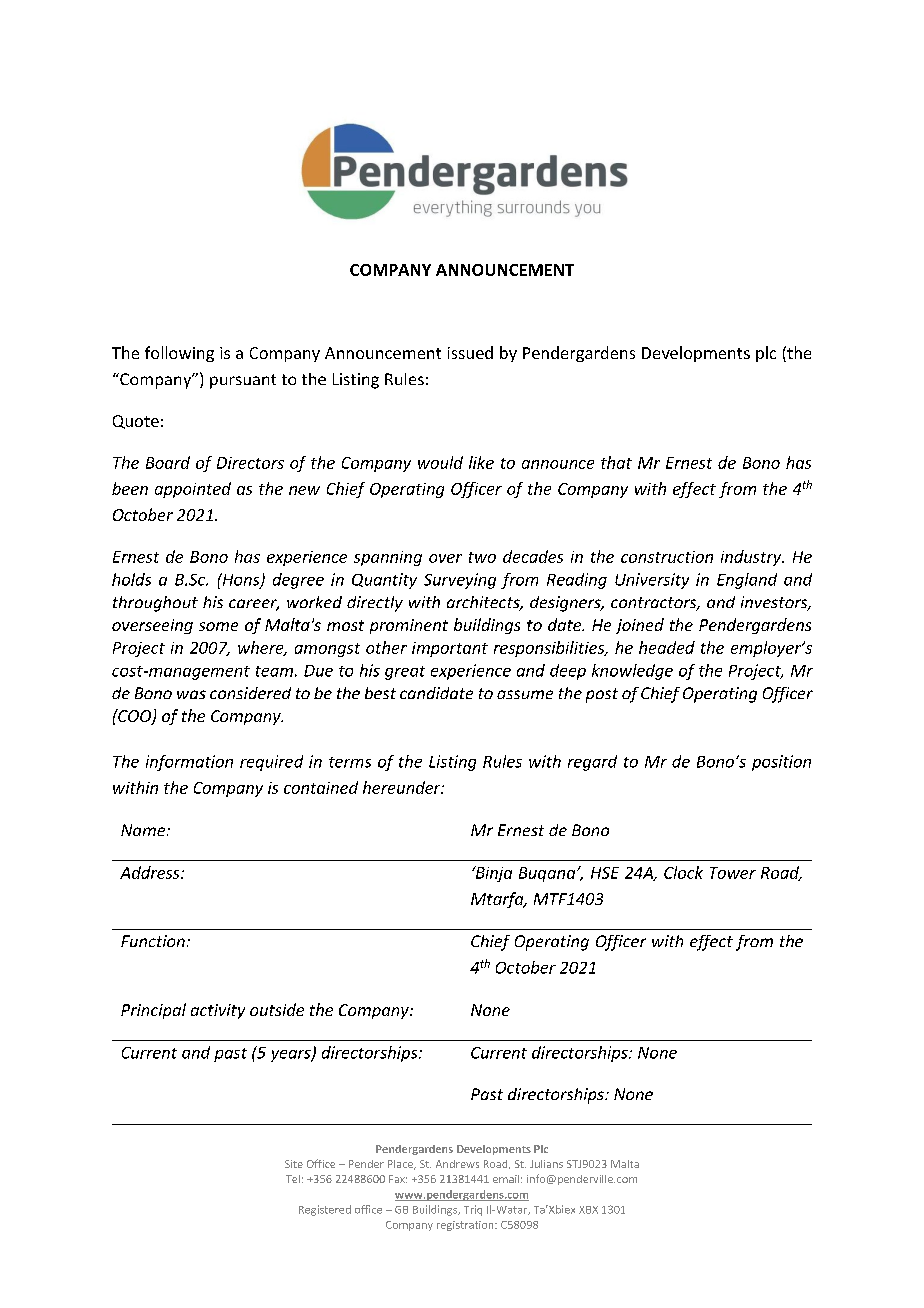  I want to click on Tel, so click(293, 1179).
